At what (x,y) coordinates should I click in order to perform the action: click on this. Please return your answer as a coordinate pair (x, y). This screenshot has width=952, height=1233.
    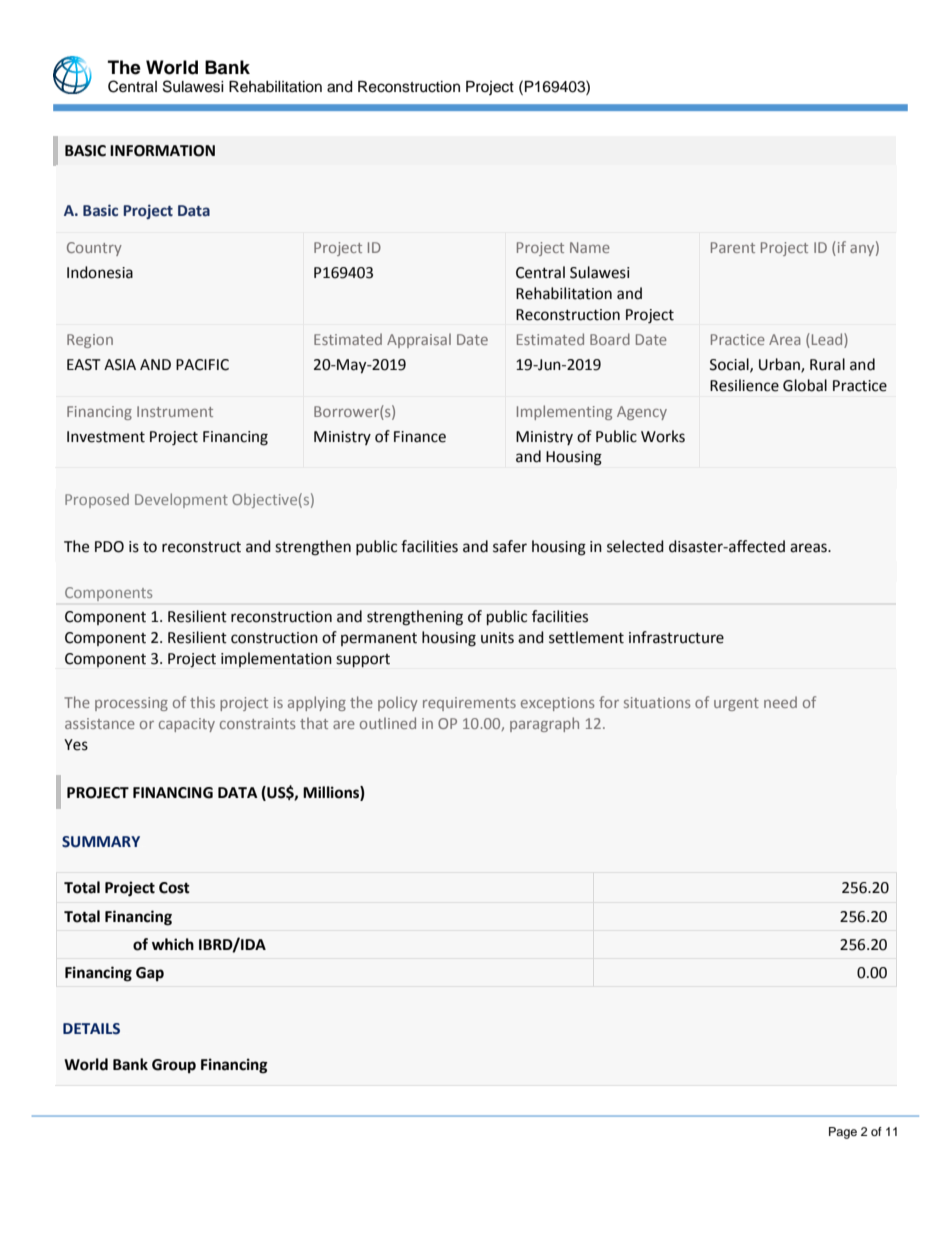
    Looking at the image, I should click on (202, 702).
